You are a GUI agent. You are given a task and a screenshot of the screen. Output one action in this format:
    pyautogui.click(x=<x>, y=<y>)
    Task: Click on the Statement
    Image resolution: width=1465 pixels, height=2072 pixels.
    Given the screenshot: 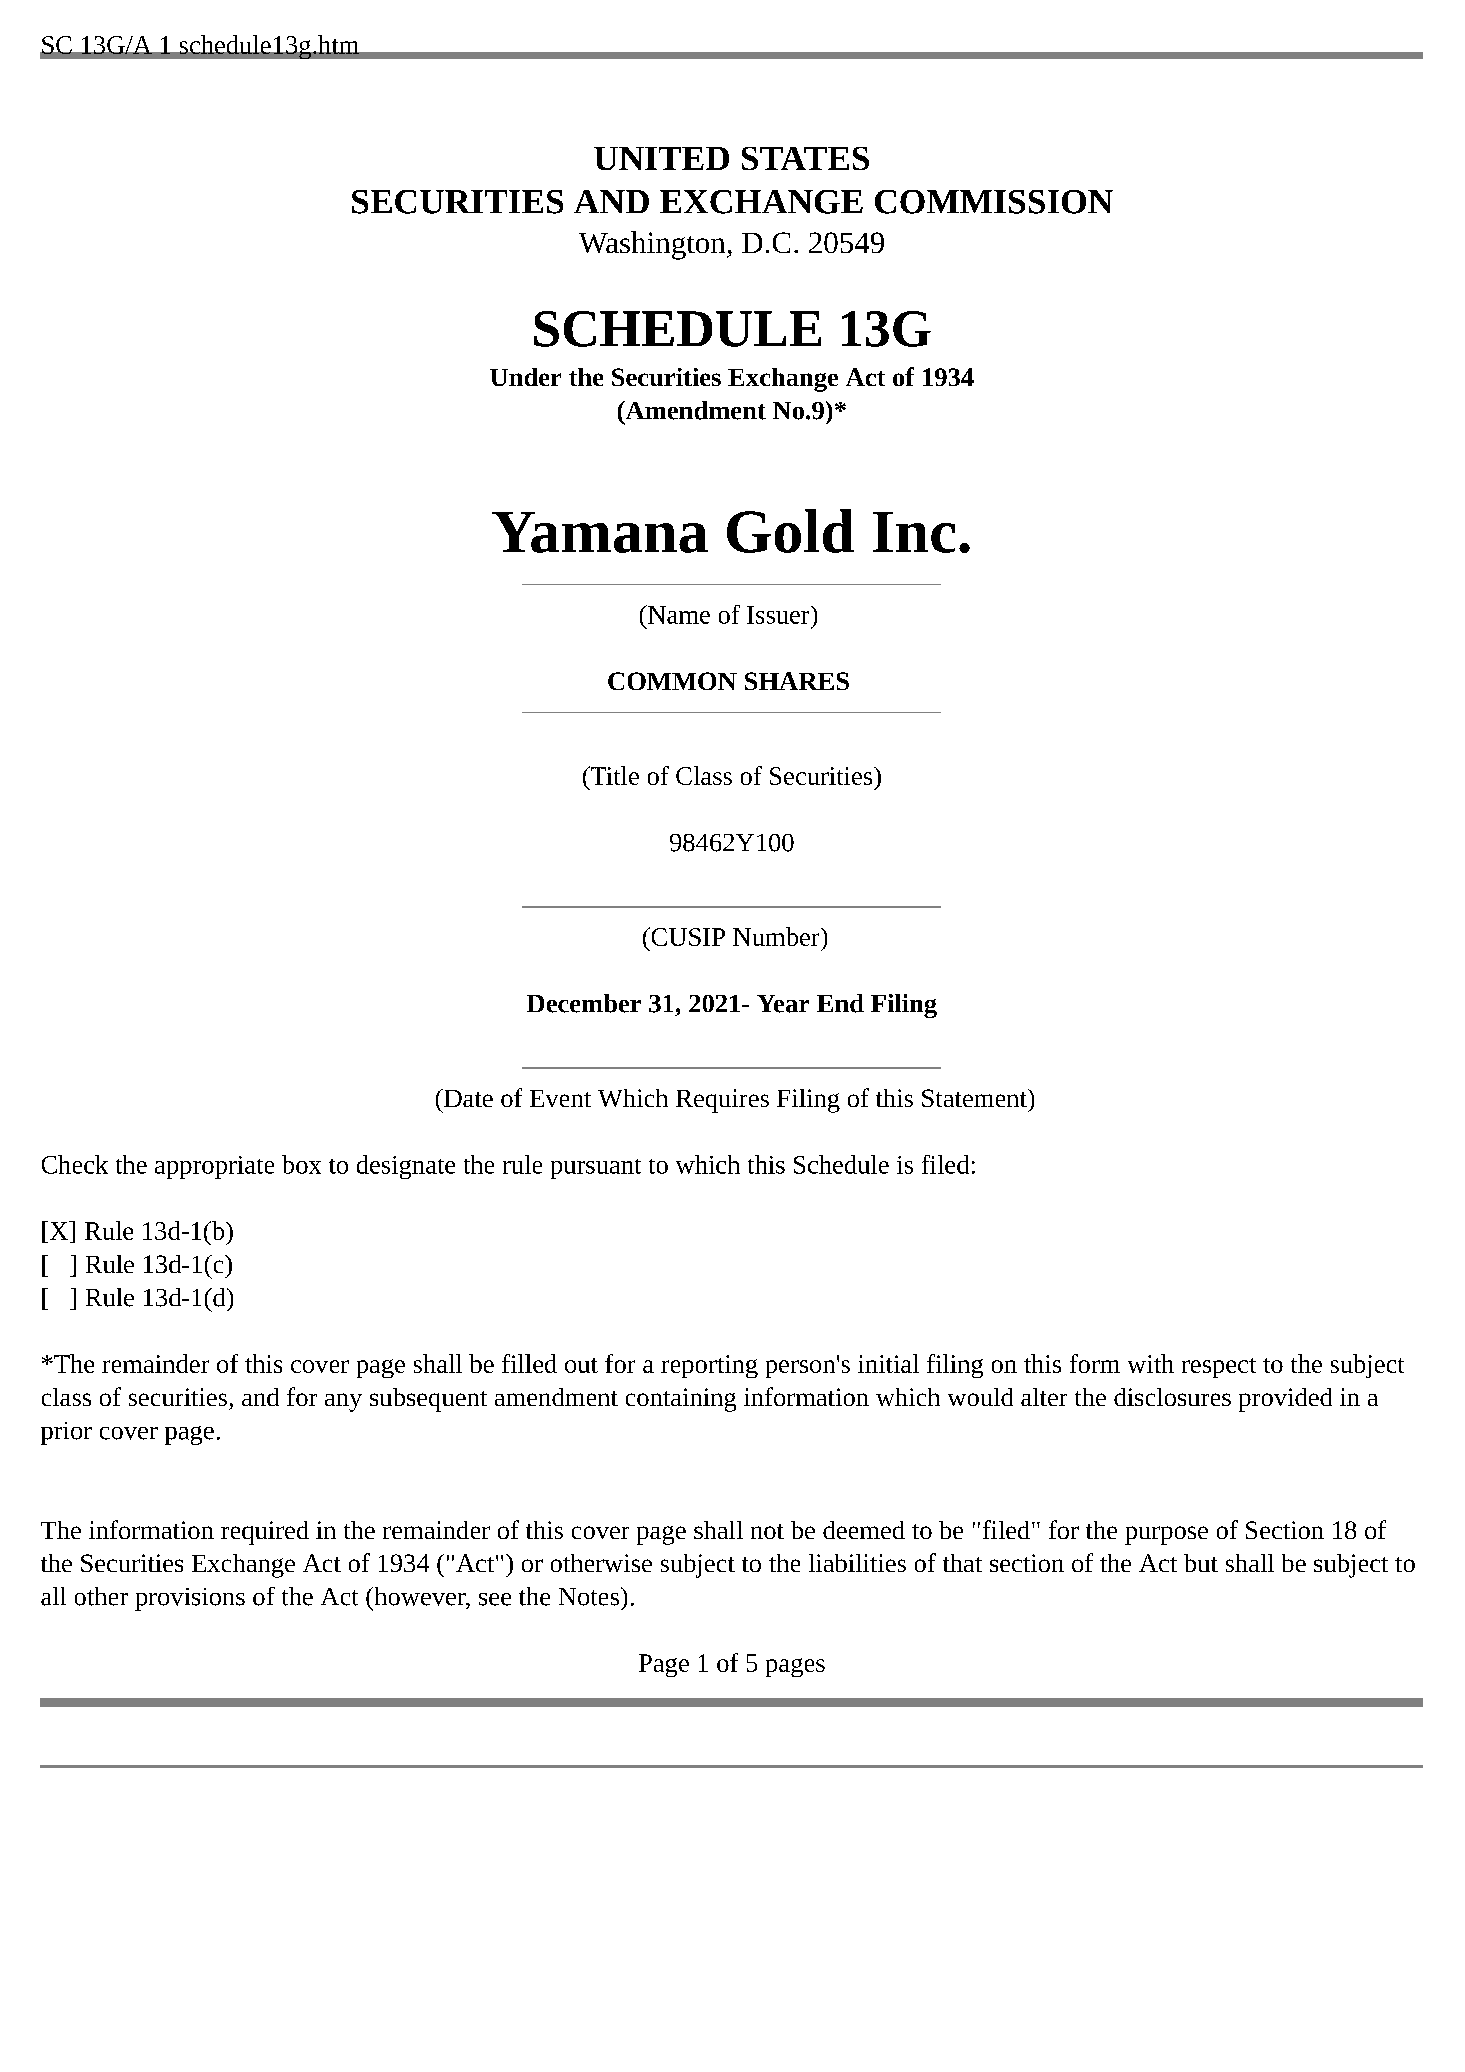 What is the action you would take?
    pyautogui.click(x=975, y=1098)
